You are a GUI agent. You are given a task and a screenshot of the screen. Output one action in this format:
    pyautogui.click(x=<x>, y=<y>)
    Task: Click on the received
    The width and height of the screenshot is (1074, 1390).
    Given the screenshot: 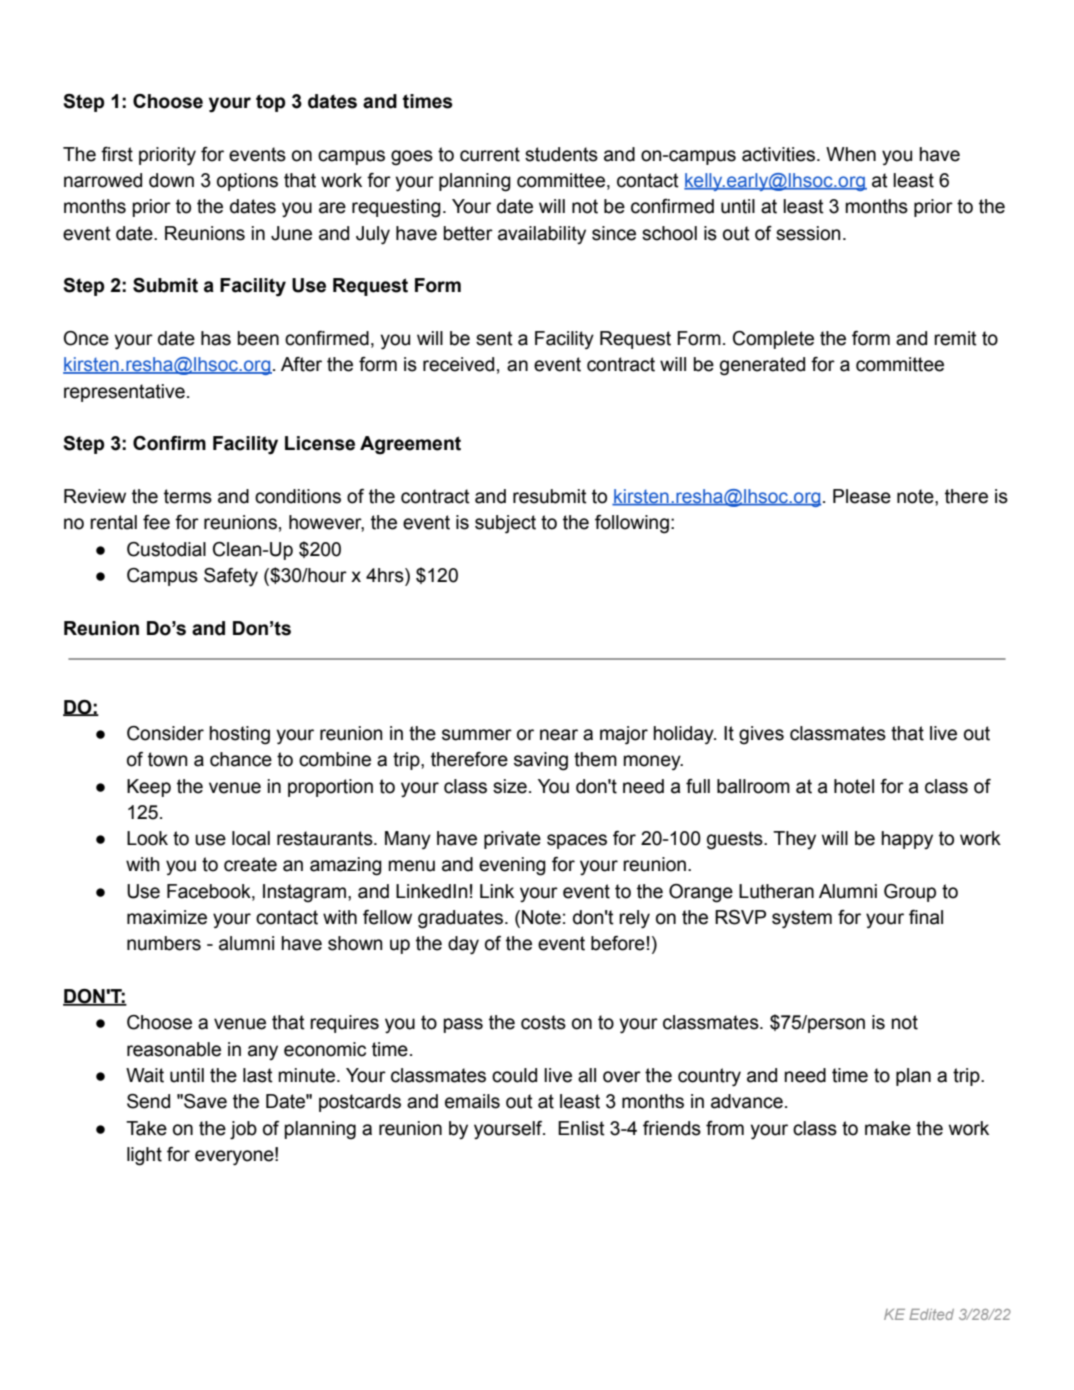 What is the action you would take?
    pyautogui.click(x=458, y=364)
